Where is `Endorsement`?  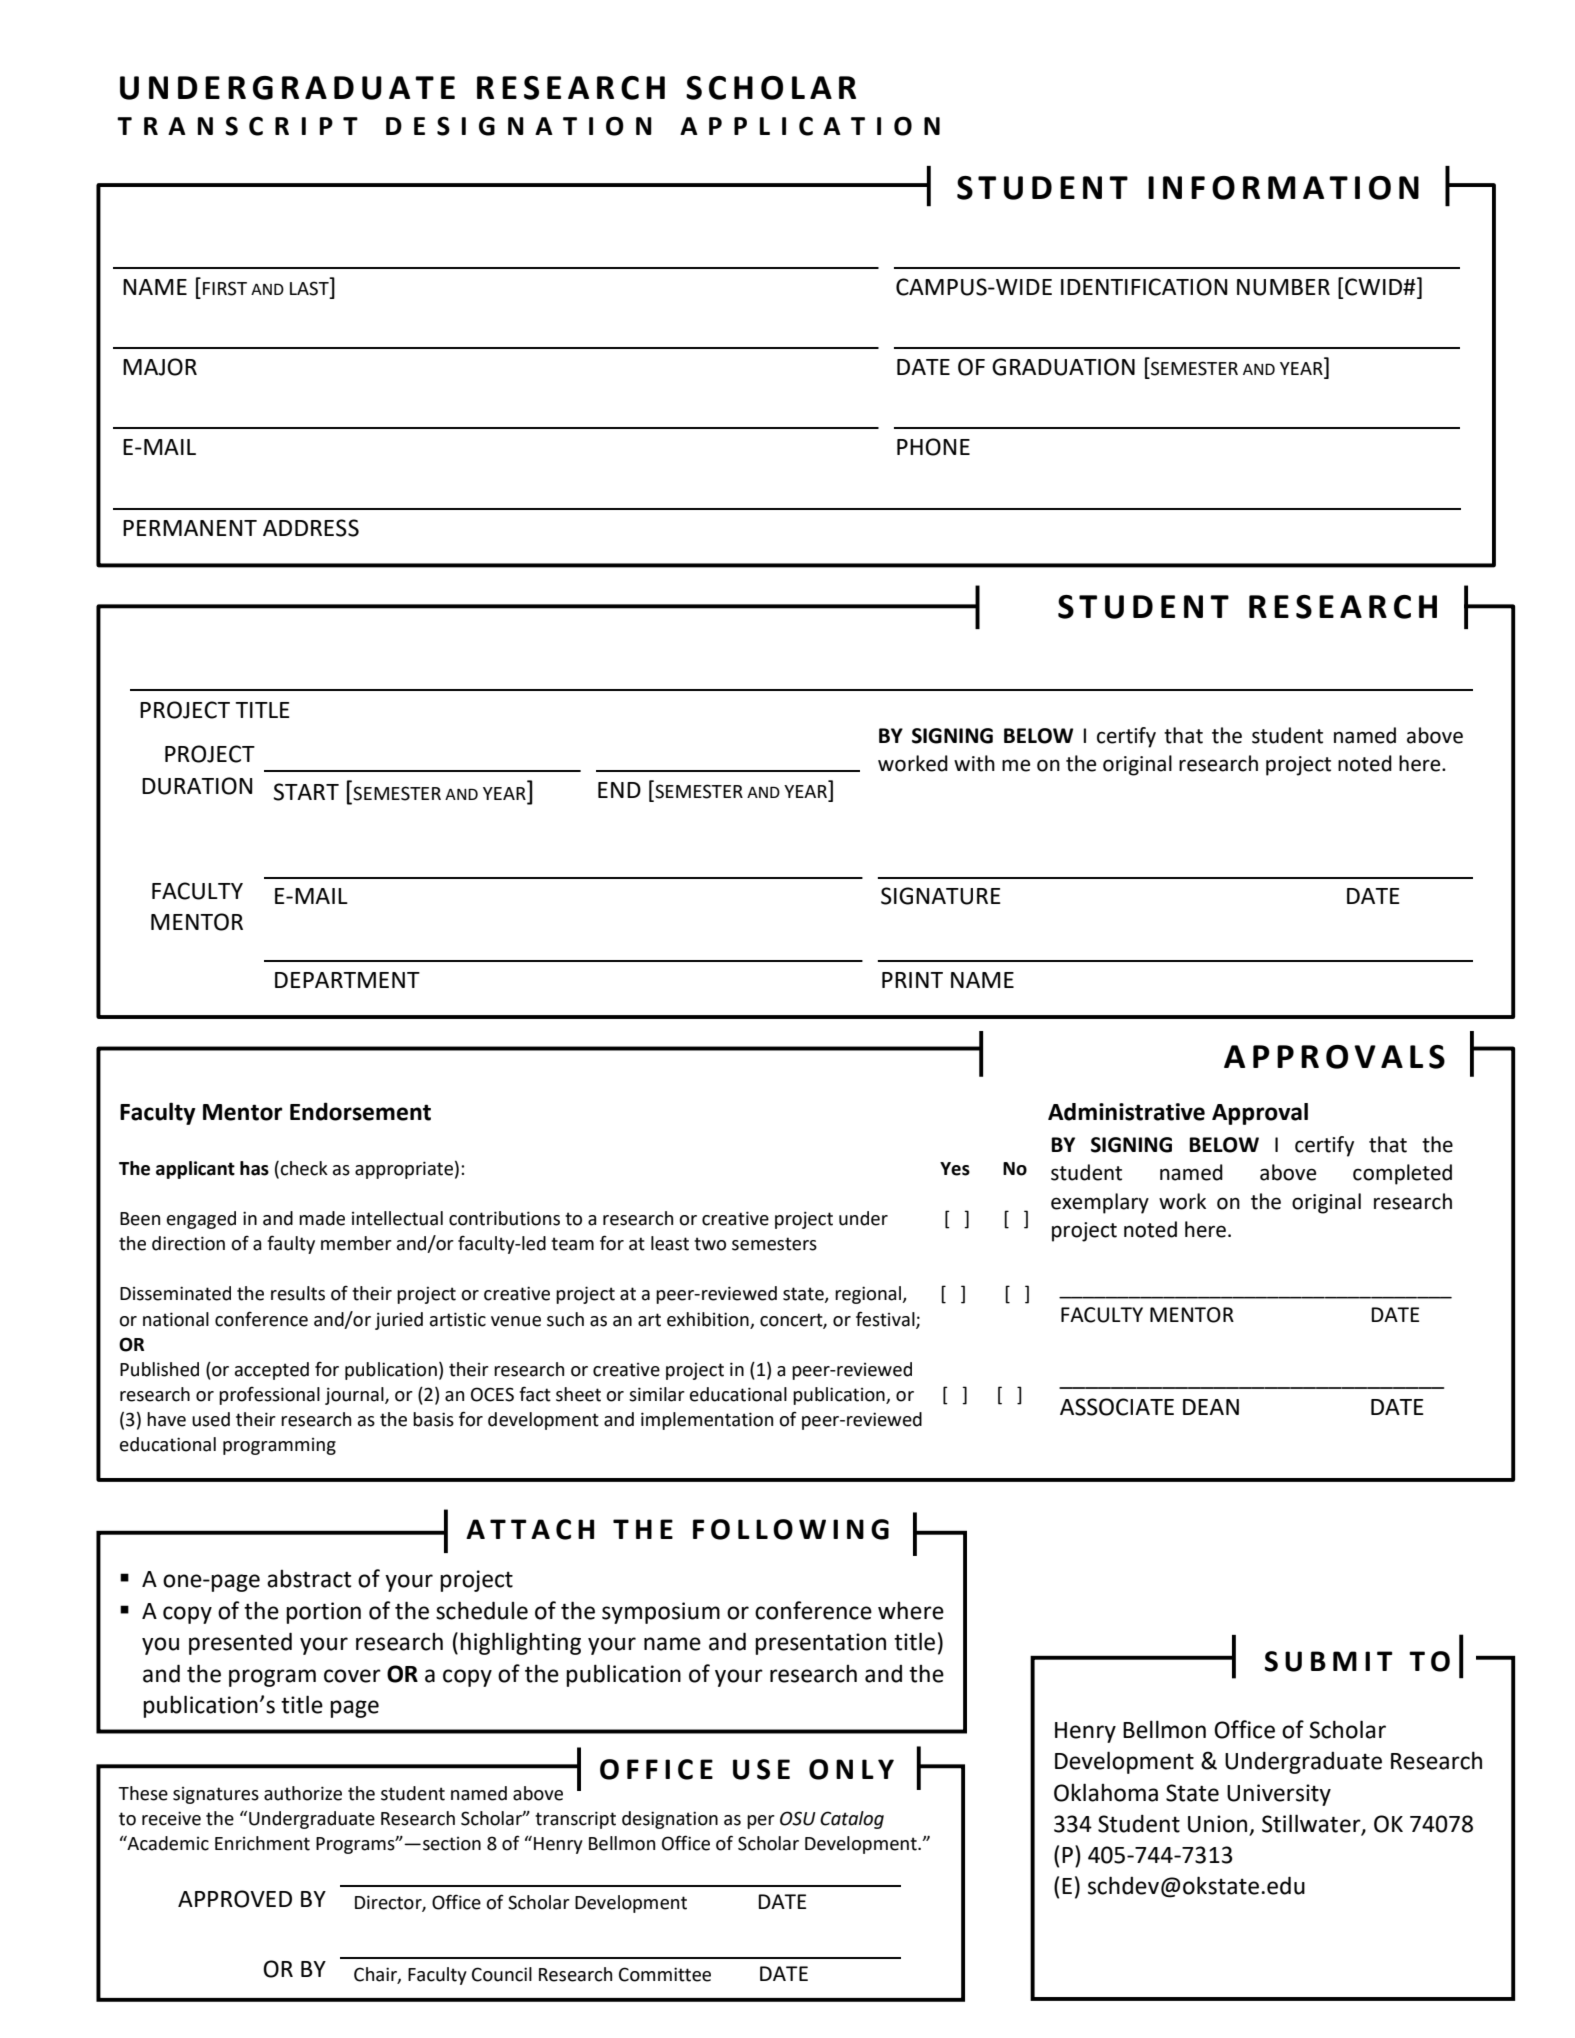 Endorsement is located at coordinates (360, 1111).
